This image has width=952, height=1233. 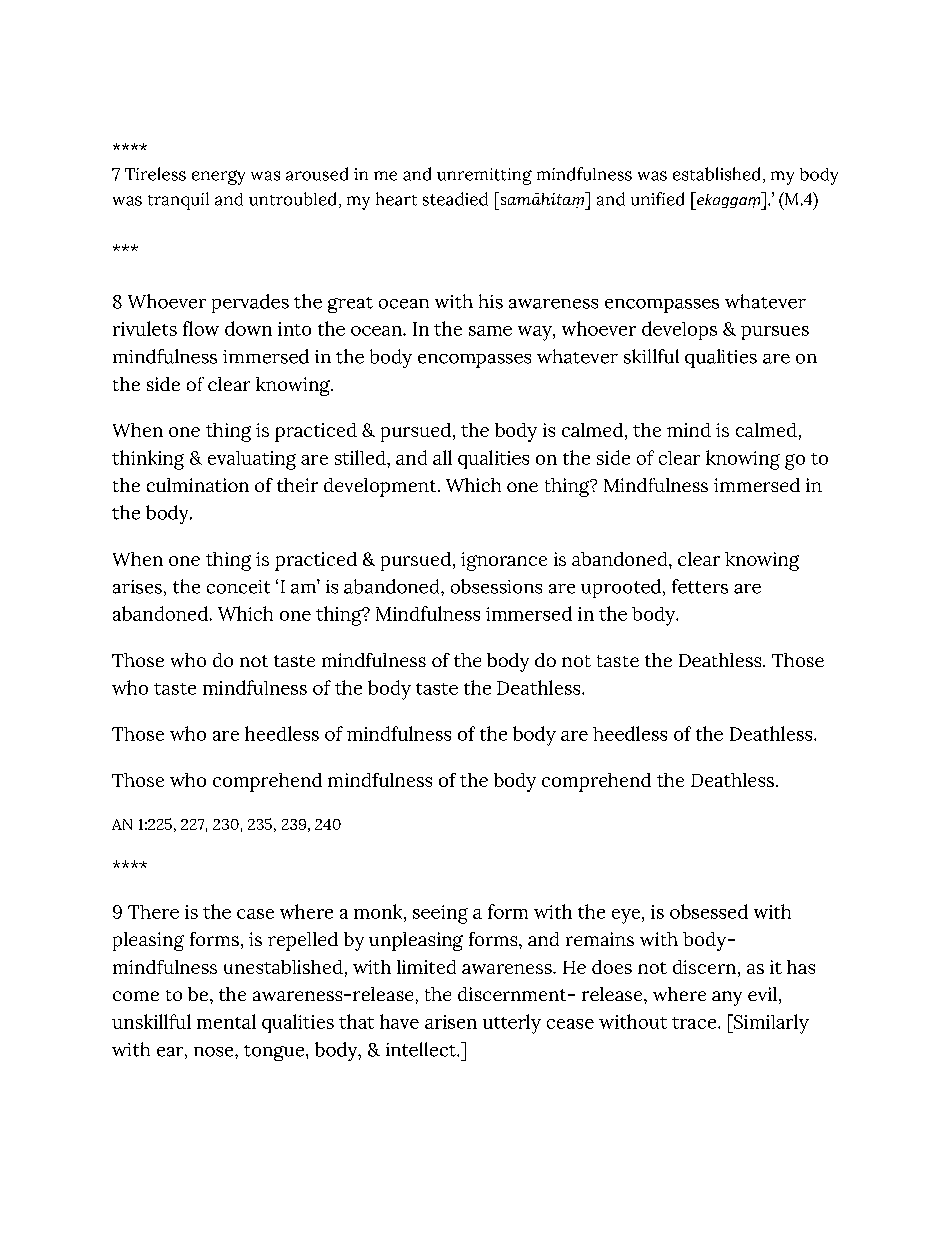 What do you see at coordinates (451, 1022) in the image?
I see `arisen` at bounding box center [451, 1022].
